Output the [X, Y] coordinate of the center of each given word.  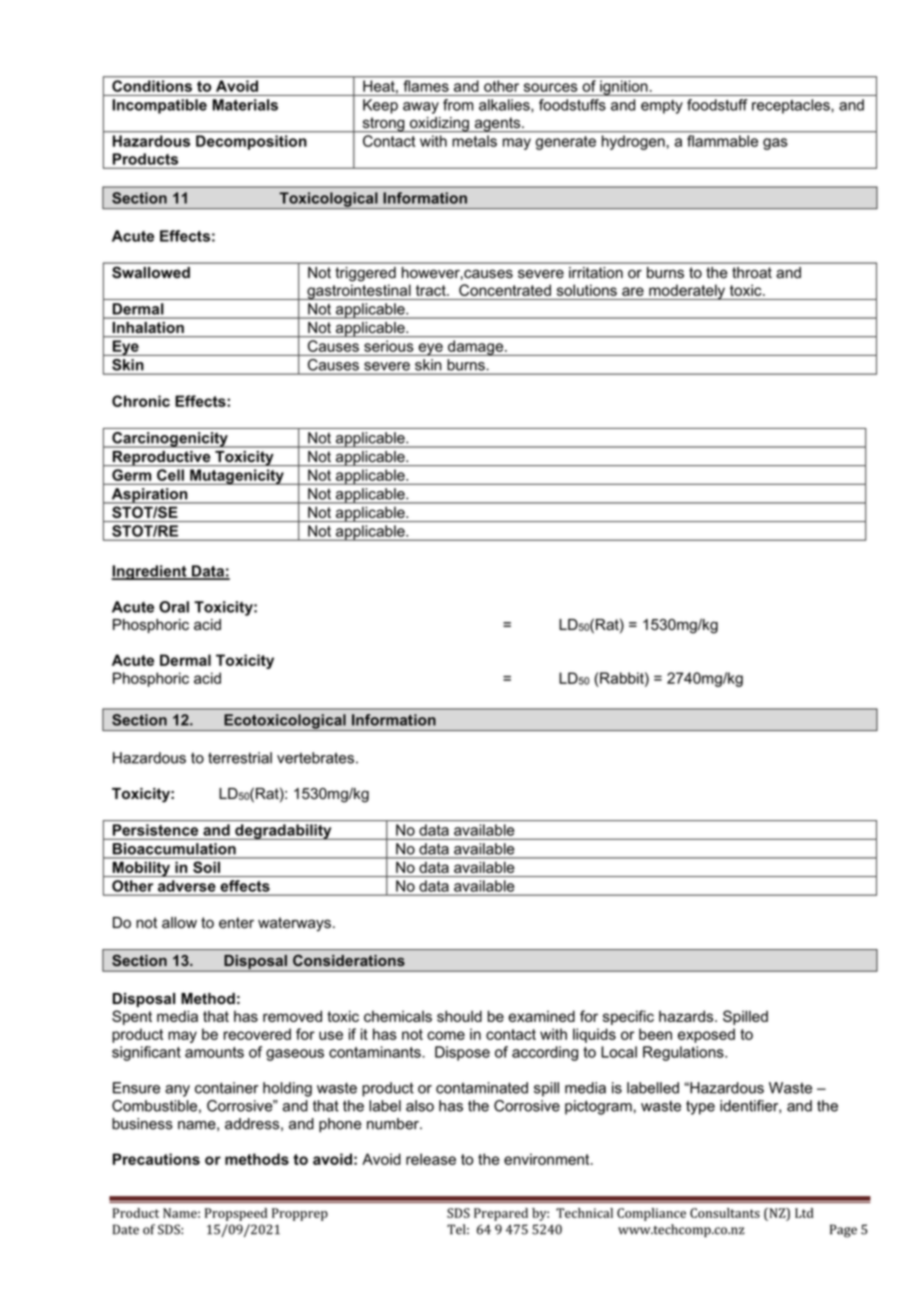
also [420, 1106]
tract [432, 290]
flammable [722, 141]
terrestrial [240, 758]
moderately [687, 292]
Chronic [141, 401]
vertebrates [315, 758]
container [226, 1088]
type [700, 1107]
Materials [245, 105]
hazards [687, 1016]
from [458, 105]
